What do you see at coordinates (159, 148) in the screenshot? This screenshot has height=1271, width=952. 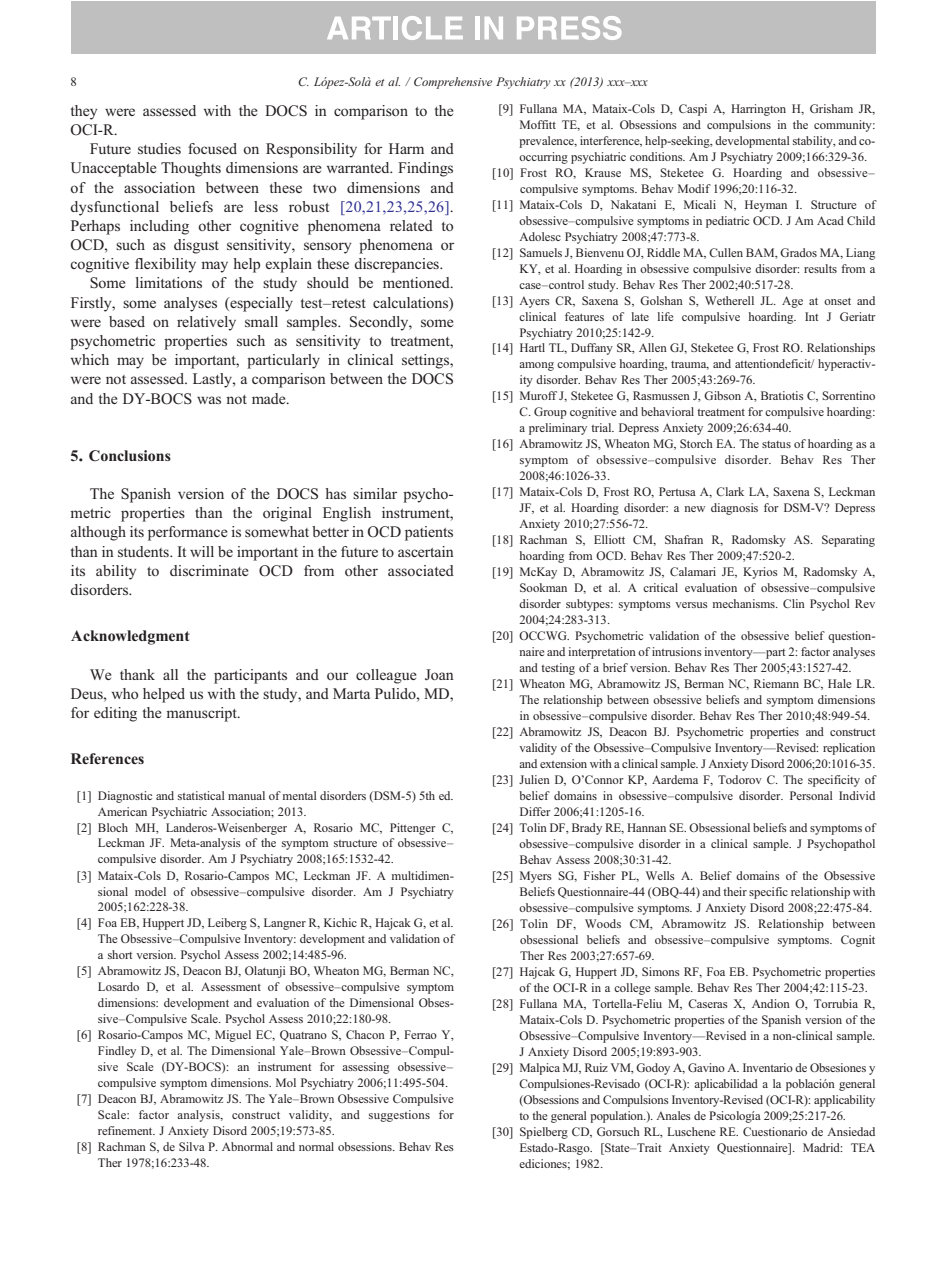 I see `studies` at bounding box center [159, 148].
